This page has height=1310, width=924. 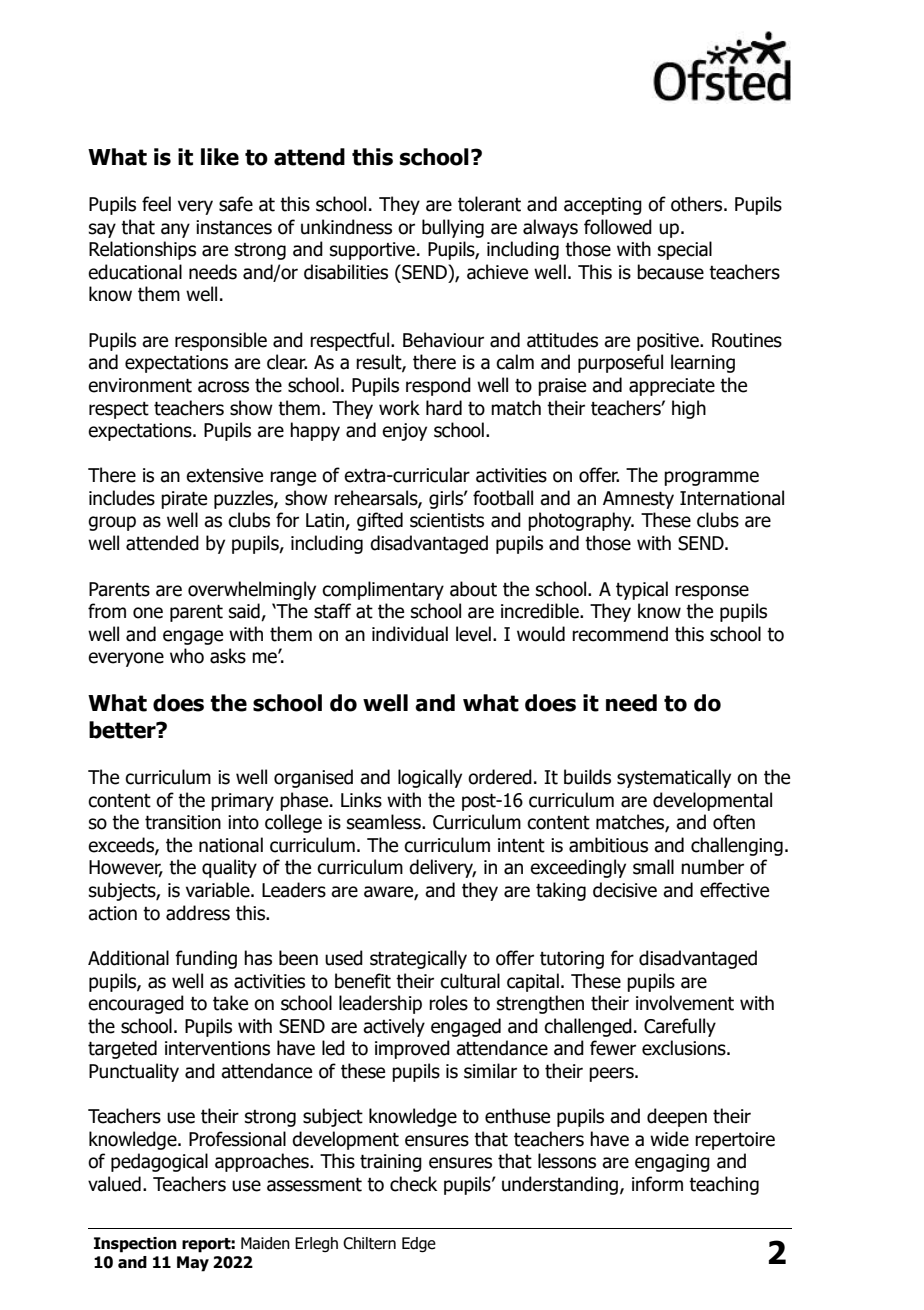 I want to click on logically, so click(x=430, y=778).
